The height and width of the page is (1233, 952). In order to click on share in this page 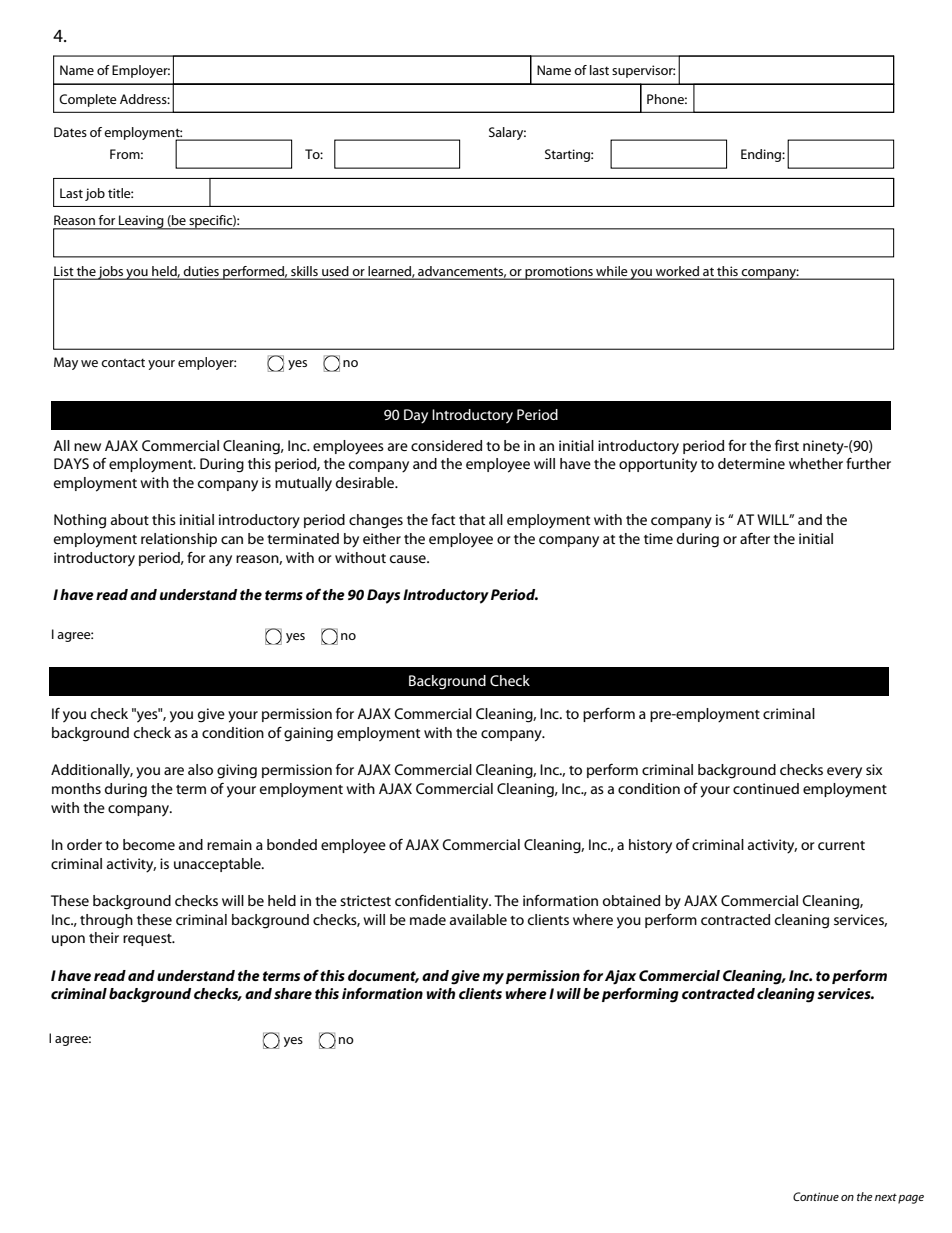, I will do `click(293, 993)`.
